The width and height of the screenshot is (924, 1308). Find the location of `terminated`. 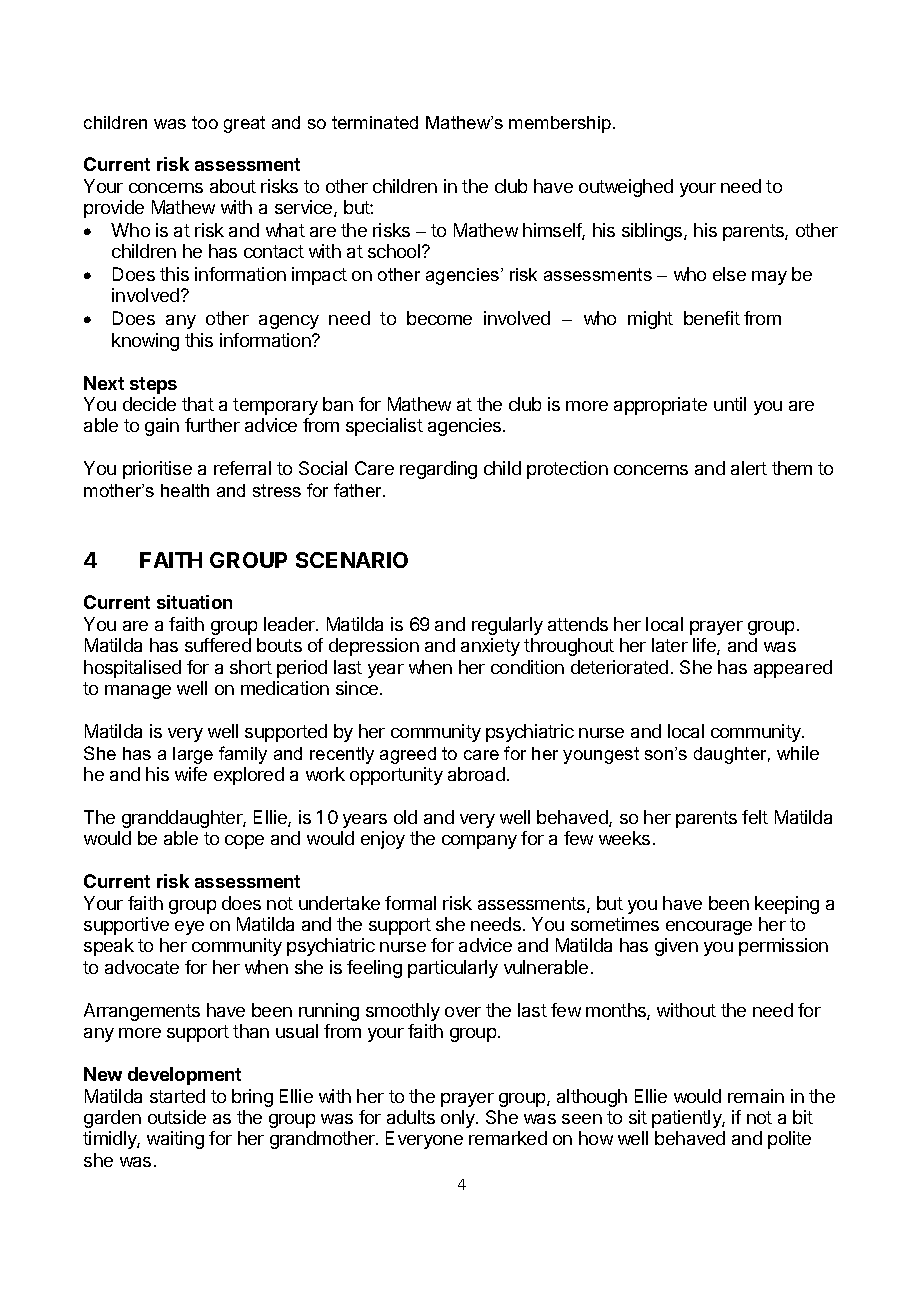

terminated is located at coordinates (375, 122).
